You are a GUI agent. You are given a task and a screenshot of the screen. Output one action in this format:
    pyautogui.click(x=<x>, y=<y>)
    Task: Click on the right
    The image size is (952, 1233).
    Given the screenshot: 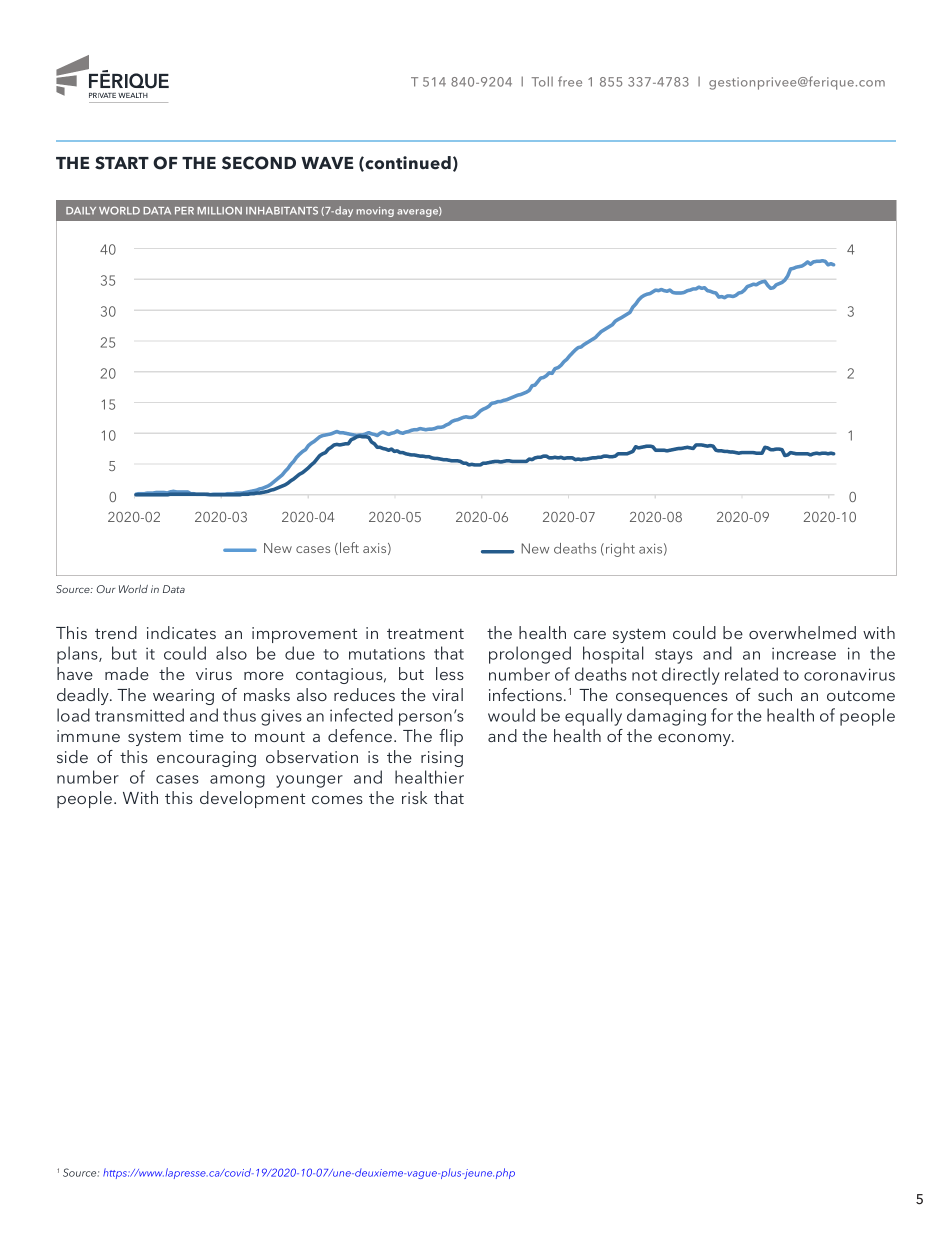 What is the action you would take?
    pyautogui.click(x=620, y=550)
